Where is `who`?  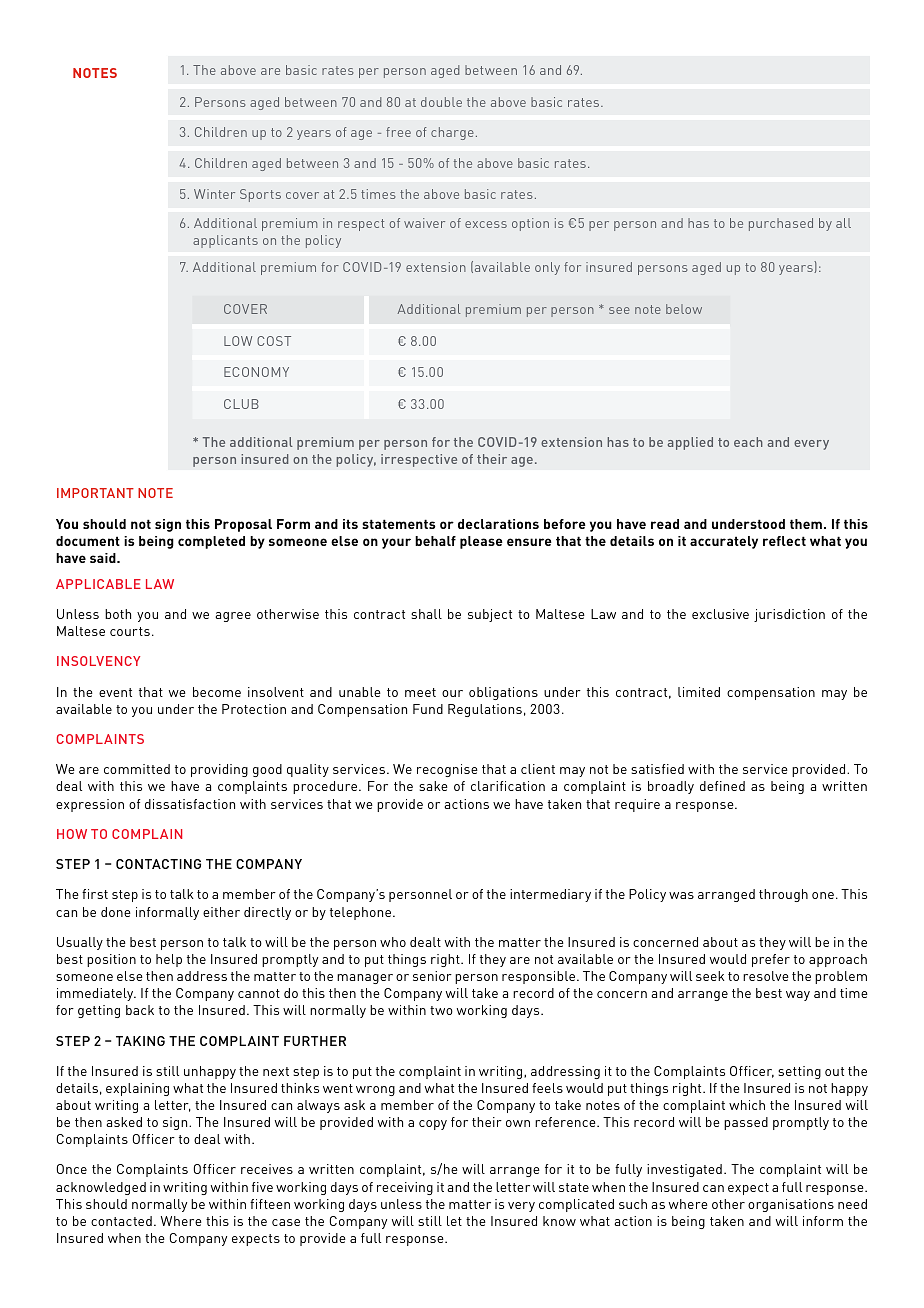
who is located at coordinates (393, 942).
